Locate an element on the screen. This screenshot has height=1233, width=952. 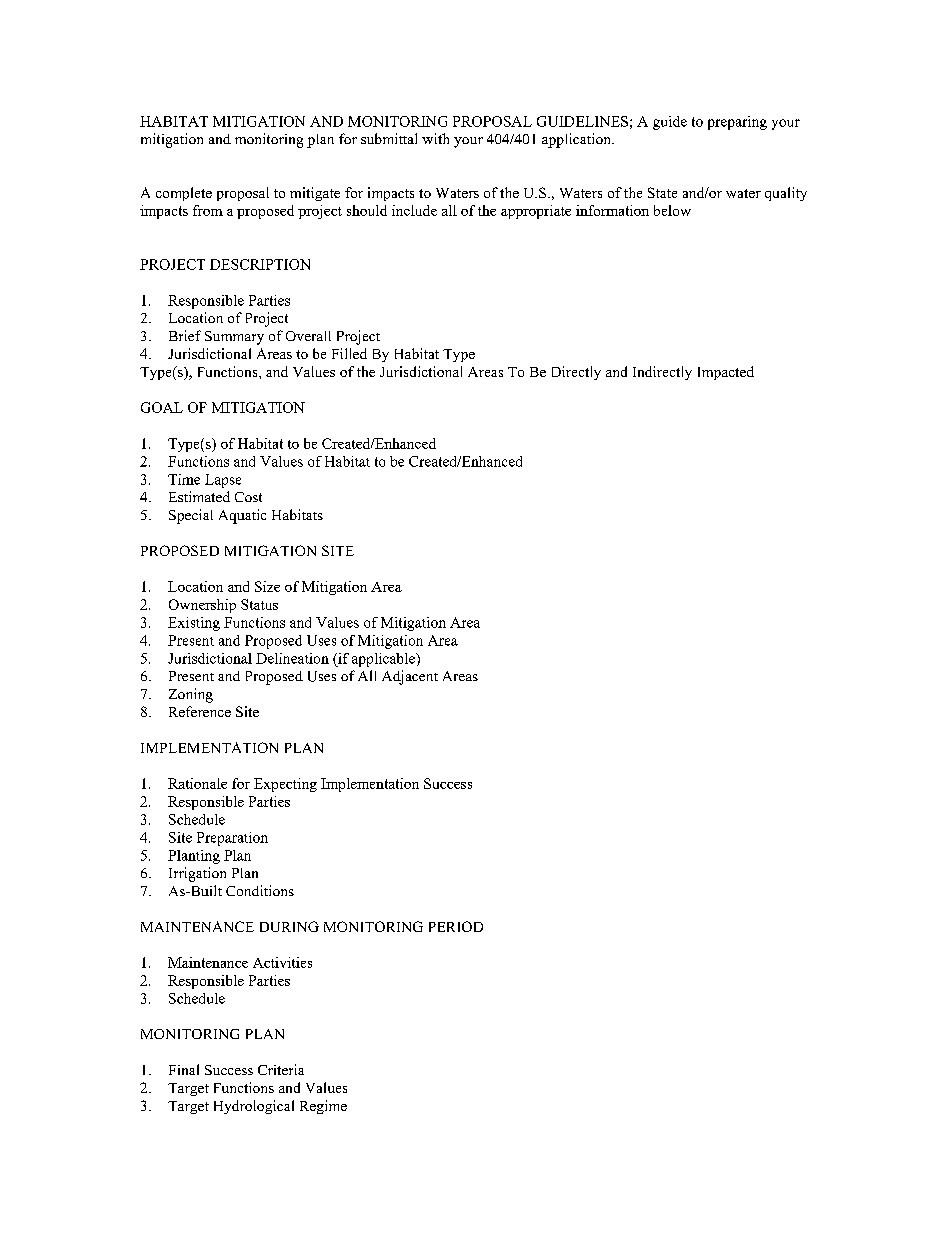
complete is located at coordinates (184, 194).
